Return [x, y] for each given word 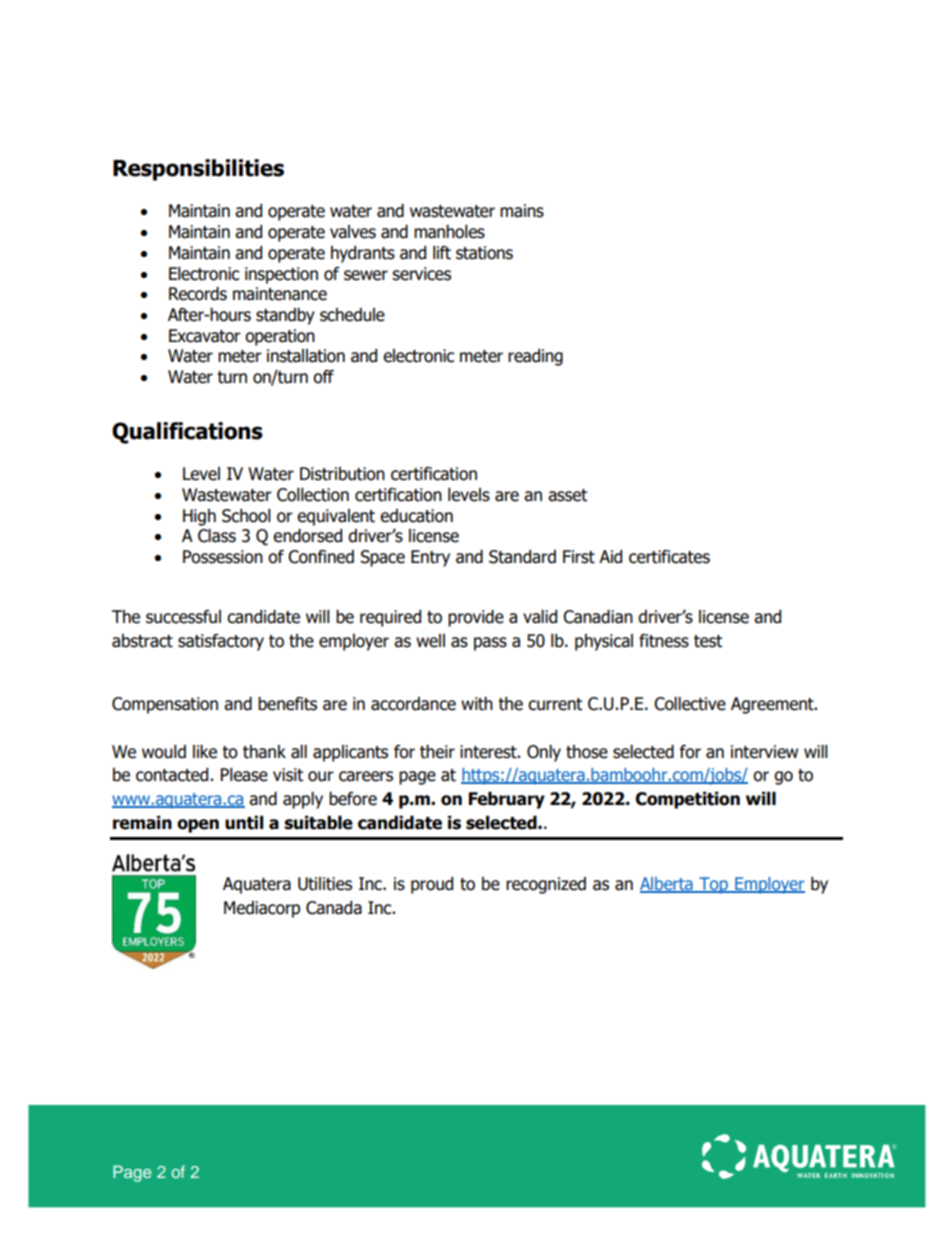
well [430, 641]
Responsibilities [198, 170]
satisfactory [221, 642]
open [198, 826]
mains [522, 211]
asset [567, 495]
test [708, 641]
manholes [449, 232]
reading [535, 357]
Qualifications [187, 433]
